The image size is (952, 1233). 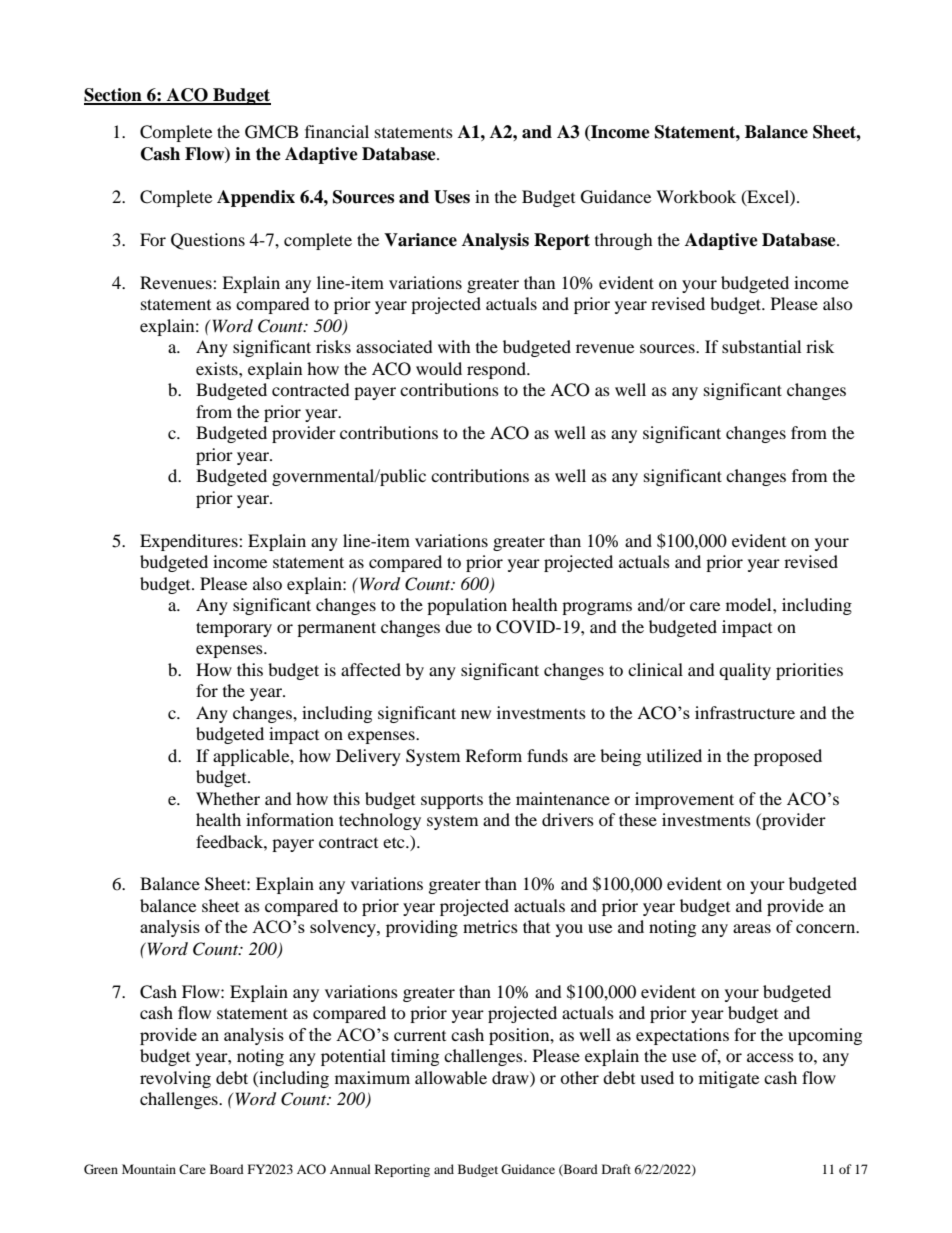 I want to click on temporary, so click(x=234, y=629).
